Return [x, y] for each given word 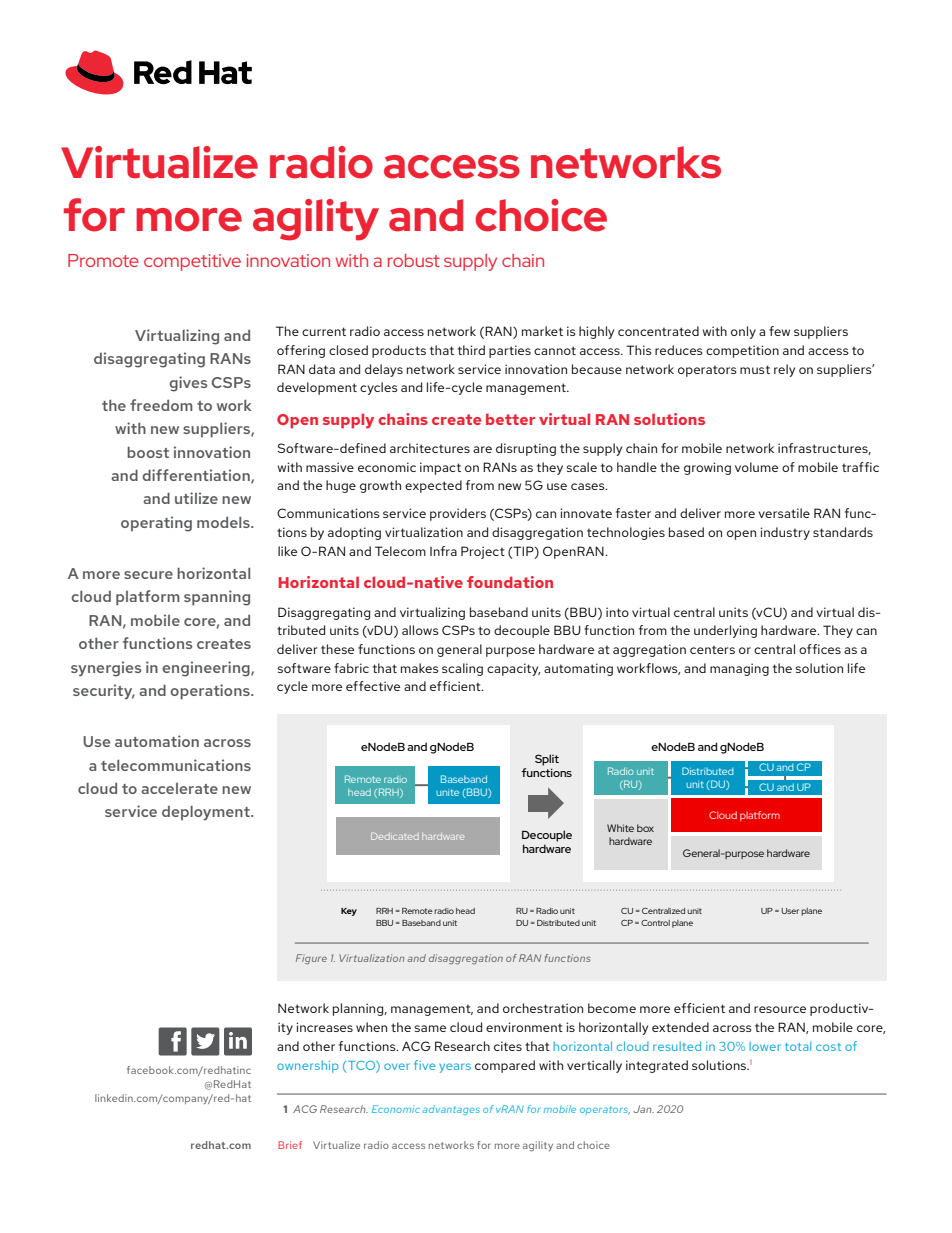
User [790, 911]
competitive [192, 262]
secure [148, 575]
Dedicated [395, 836]
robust [414, 260]
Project [483, 552]
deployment [207, 813]
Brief [290, 1145]
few [779, 331]
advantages [451, 1110]
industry [785, 533]
